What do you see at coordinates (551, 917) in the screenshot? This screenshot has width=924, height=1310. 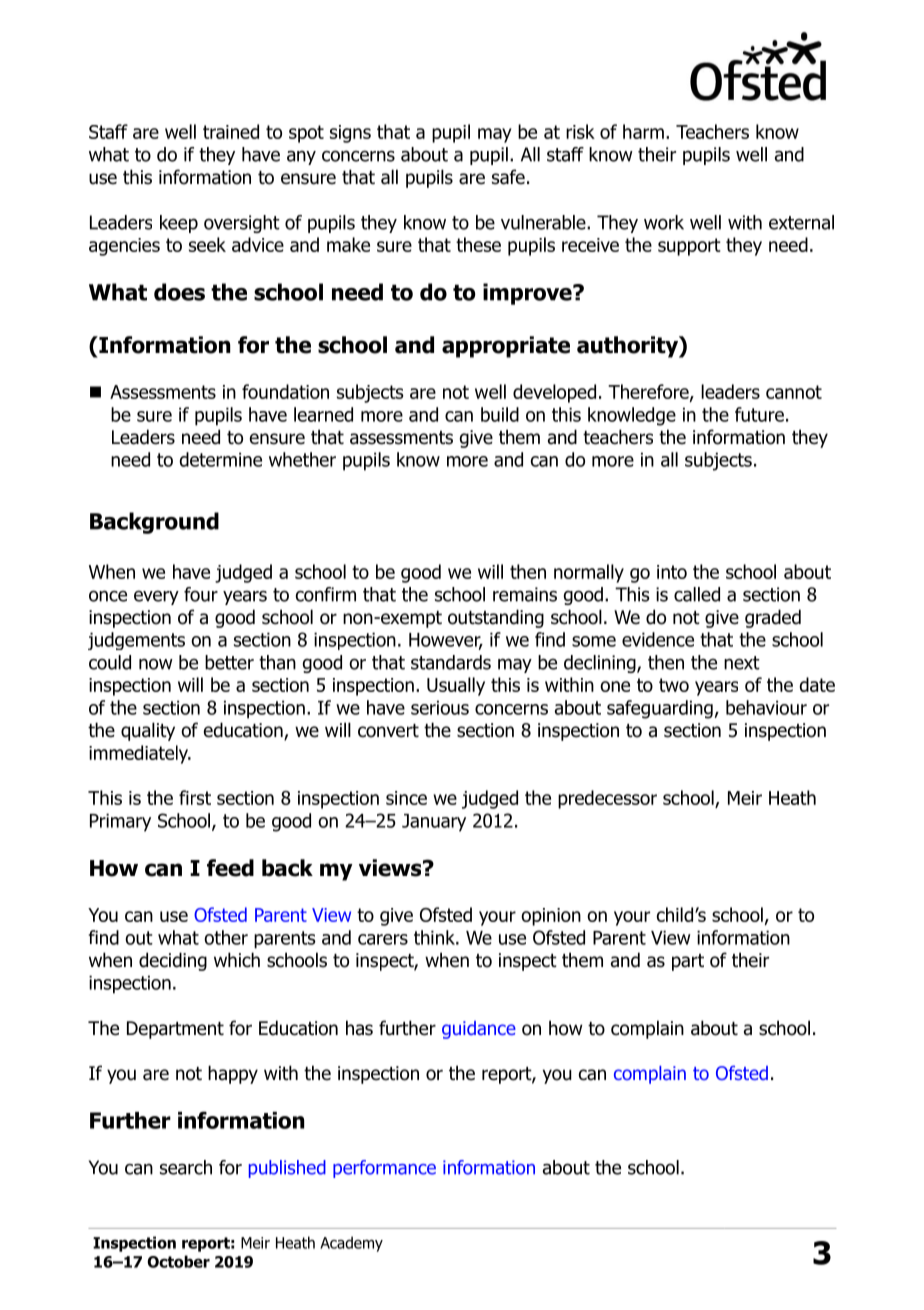 I see `opinion` at bounding box center [551, 917].
